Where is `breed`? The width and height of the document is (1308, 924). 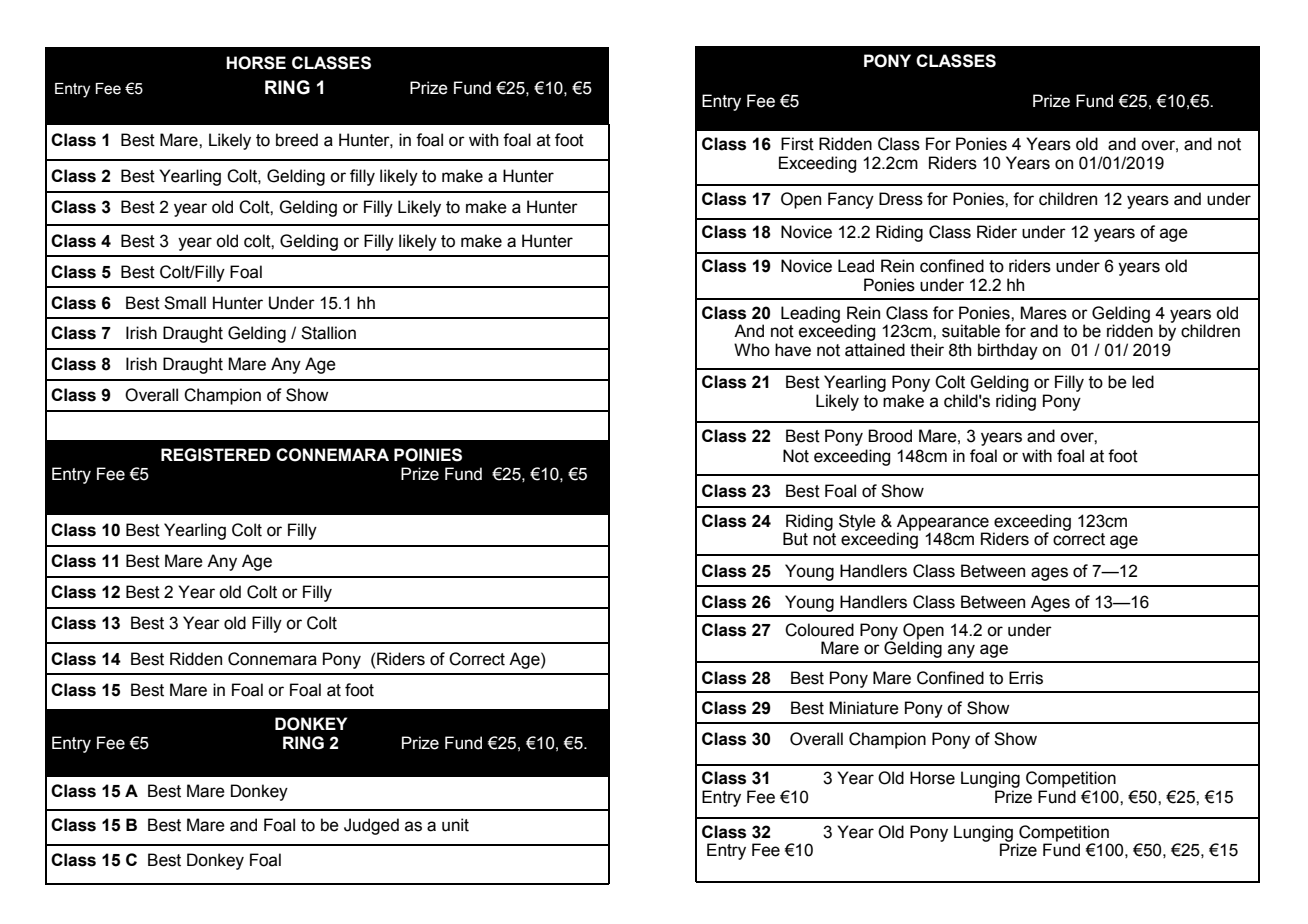
breed is located at coordinates (297, 140).
